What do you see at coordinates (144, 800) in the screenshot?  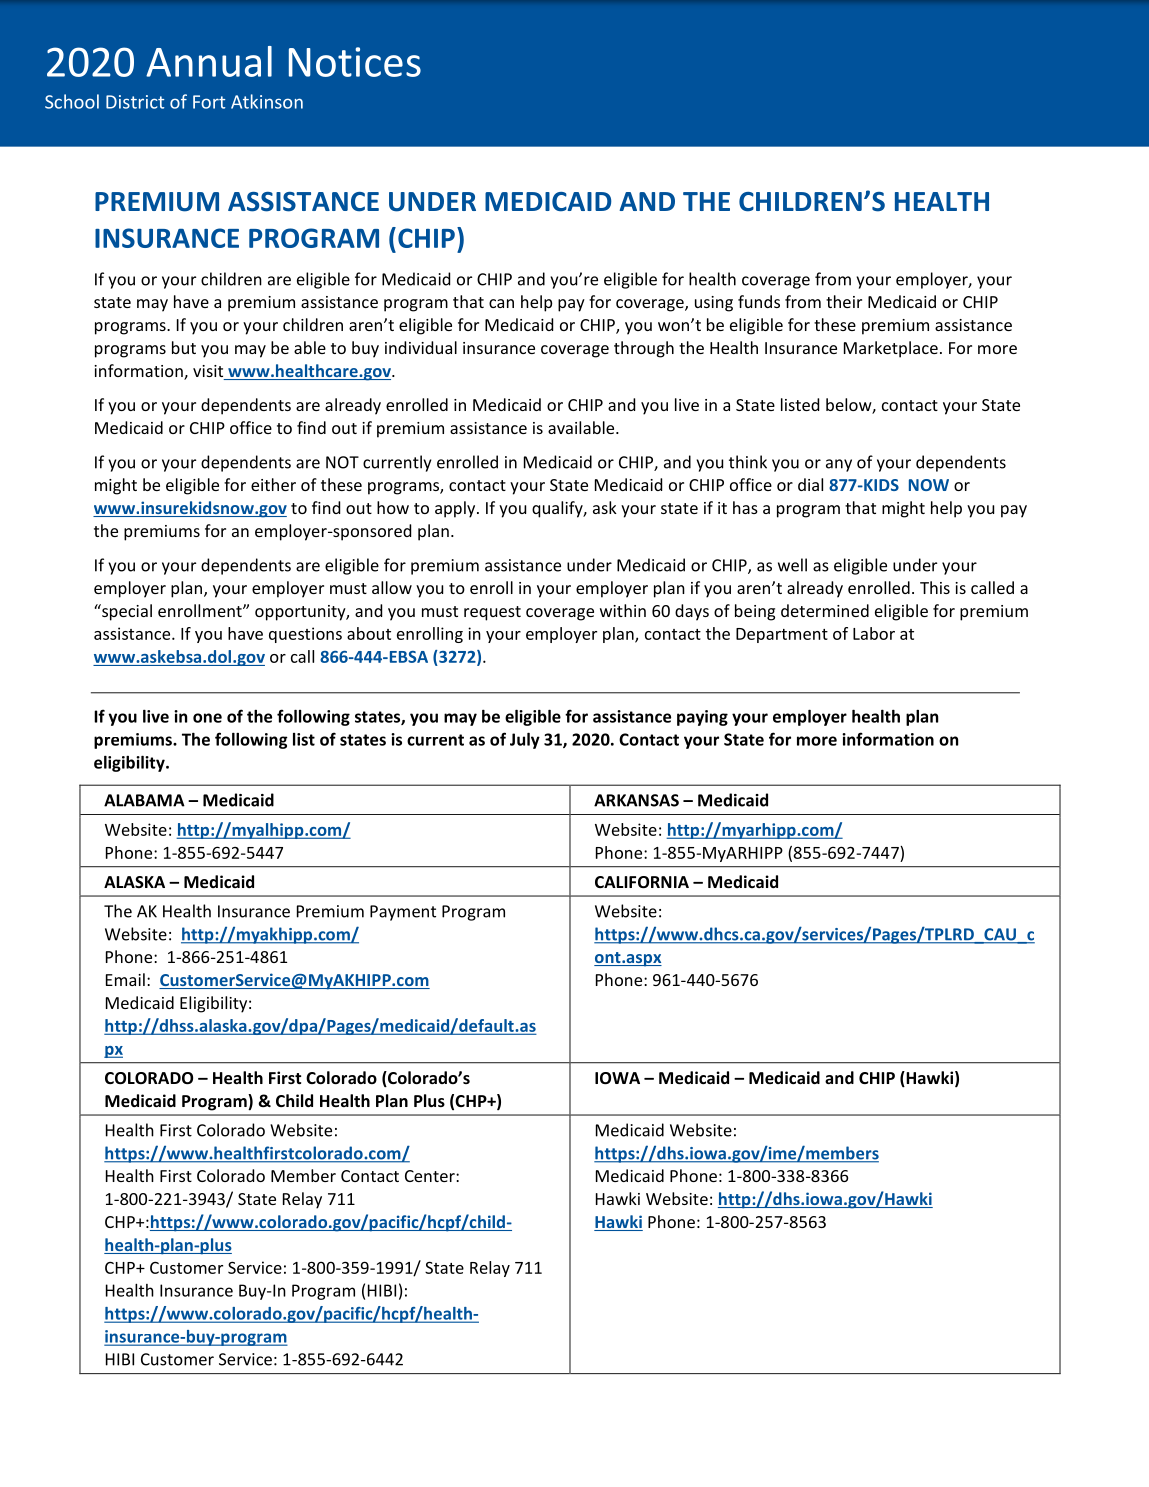 I see `ALABAMA` at bounding box center [144, 800].
